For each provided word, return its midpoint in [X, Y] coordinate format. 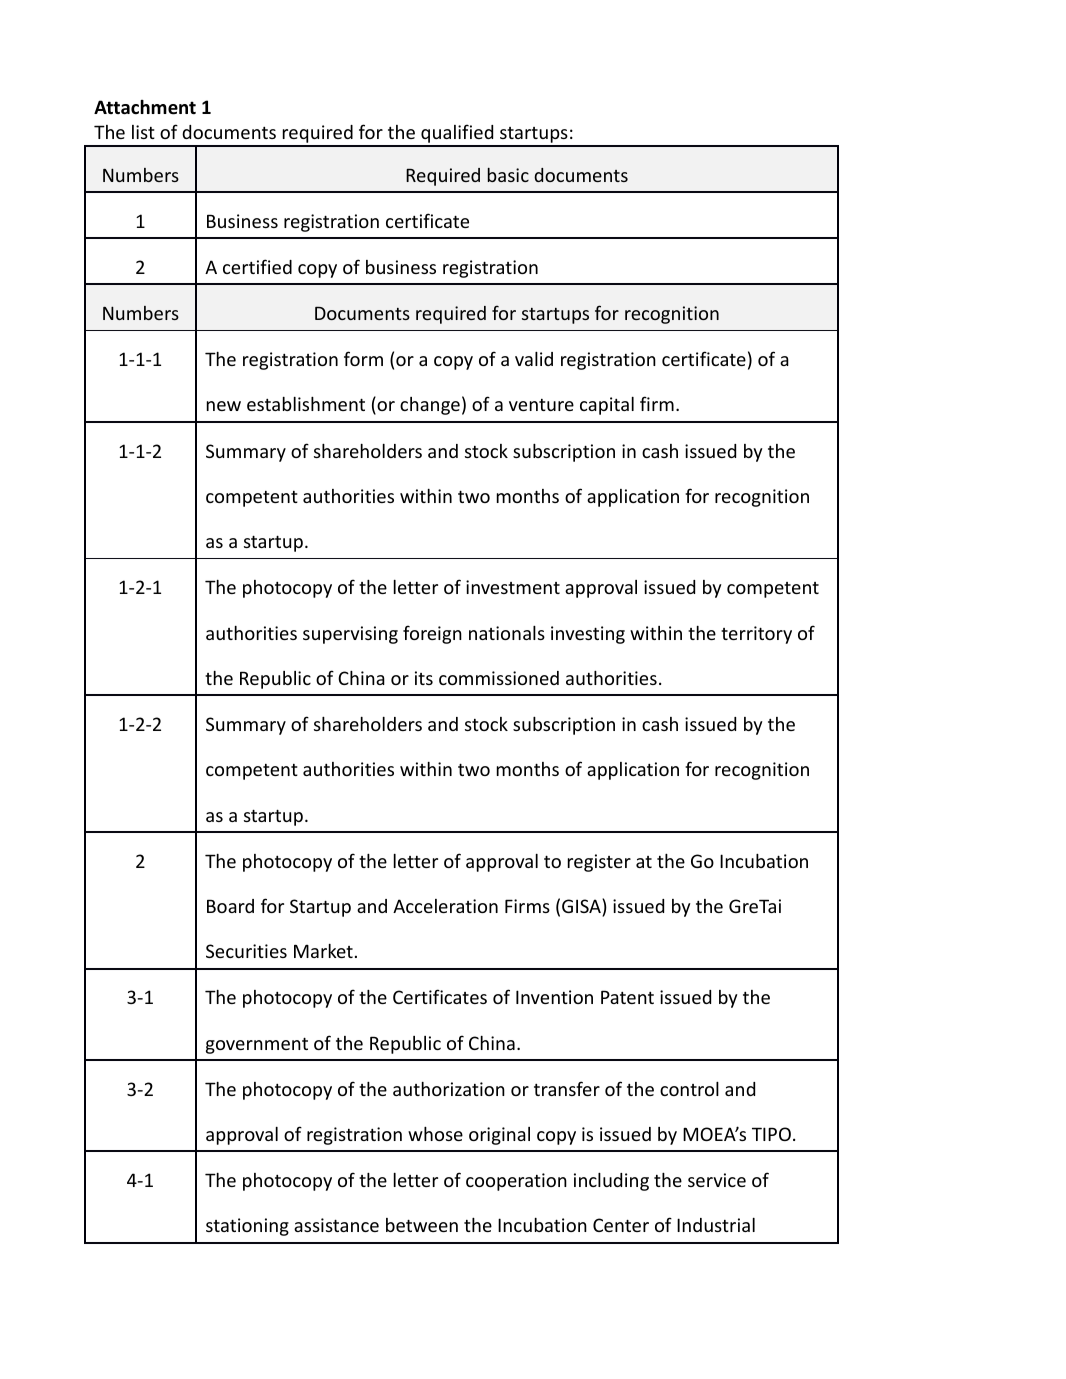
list [143, 132]
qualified [457, 135]
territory [756, 635]
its [424, 678]
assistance [336, 1225]
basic [508, 175]
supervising [350, 635]
